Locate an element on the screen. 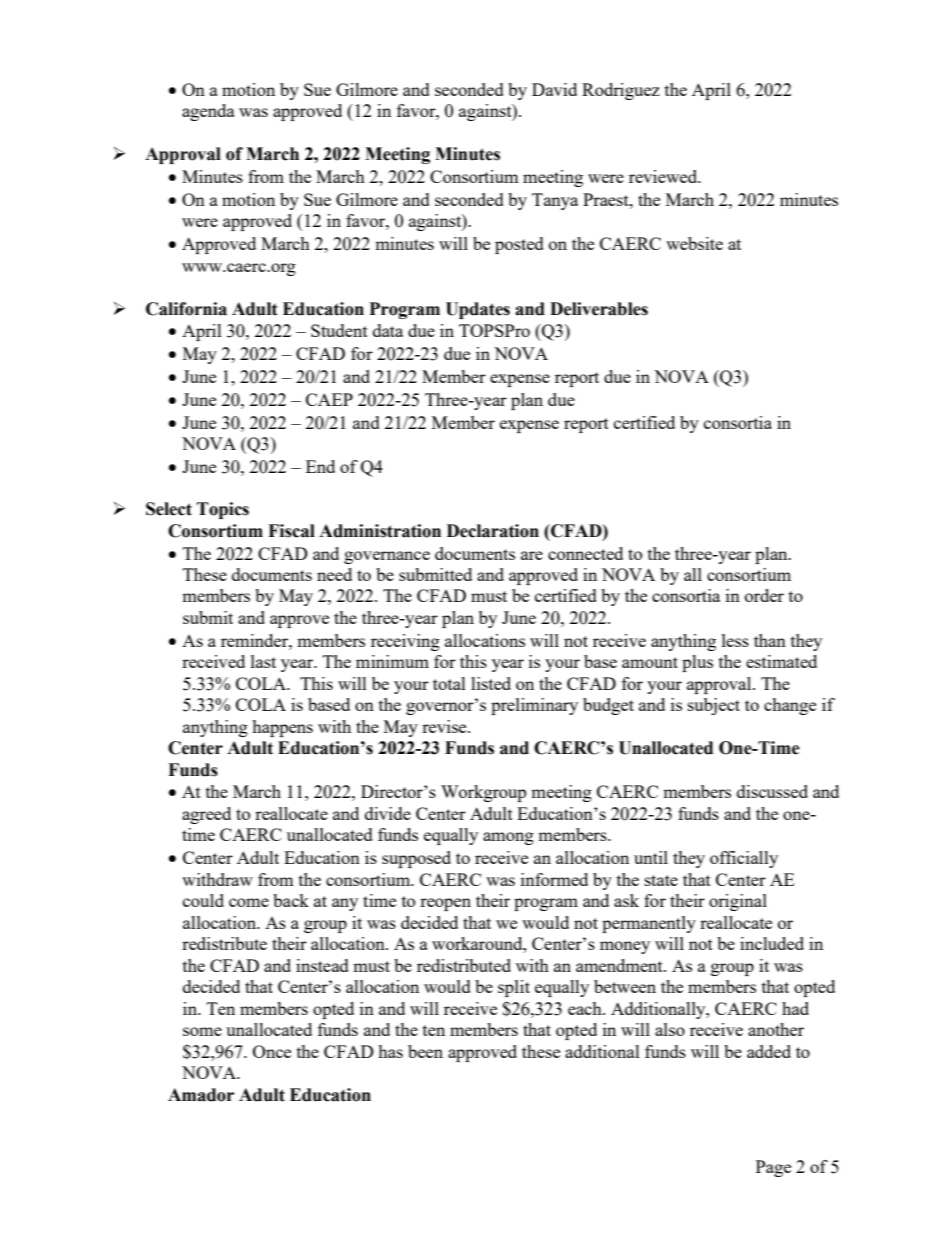 This screenshot has width=952, height=1233. order is located at coordinates (764, 595).
